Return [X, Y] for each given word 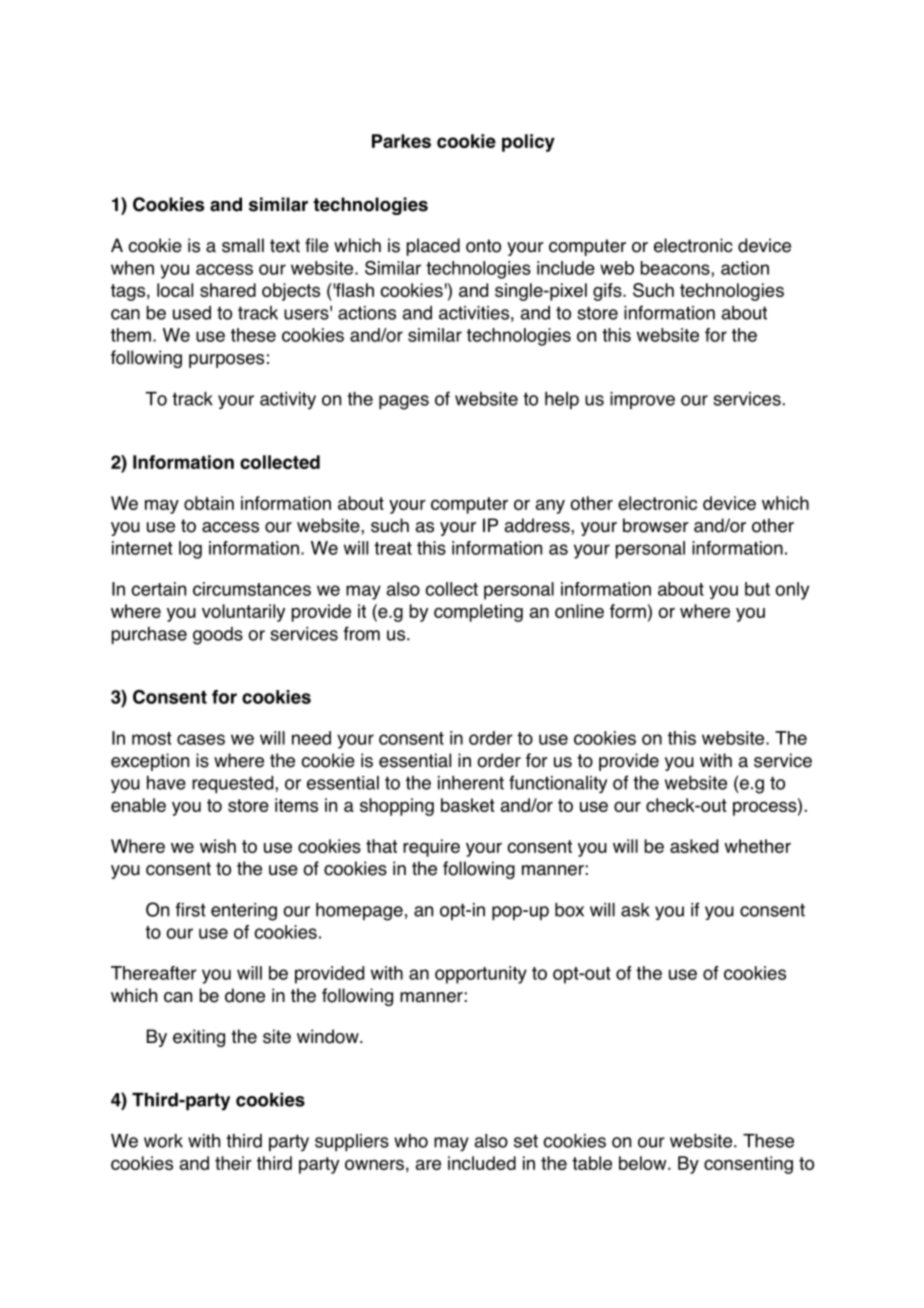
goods [218, 636]
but [757, 589]
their [233, 1163]
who [411, 1141]
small [243, 245]
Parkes [401, 141]
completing [478, 613]
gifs [608, 292]
